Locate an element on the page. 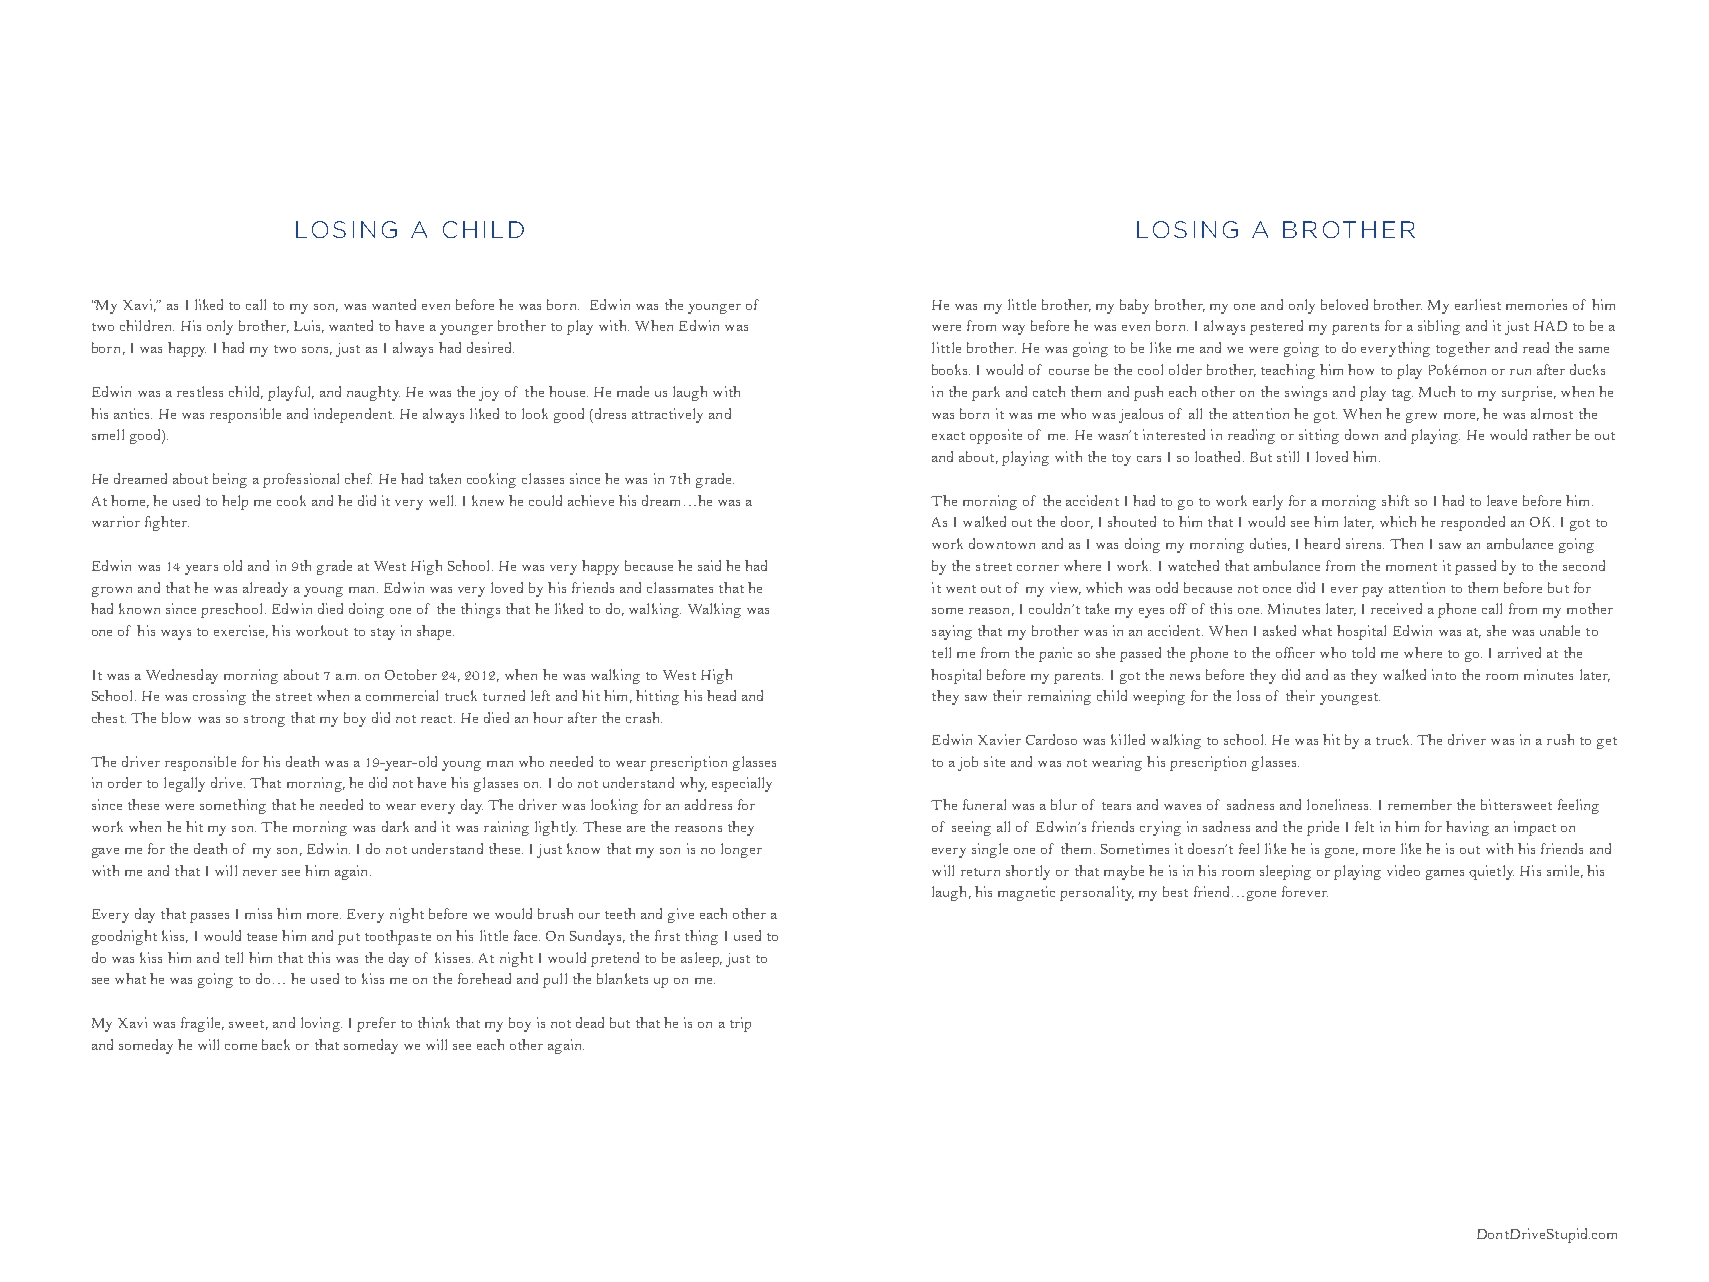 The height and width of the document is (1282, 1709). desired is located at coordinates (490, 347).
